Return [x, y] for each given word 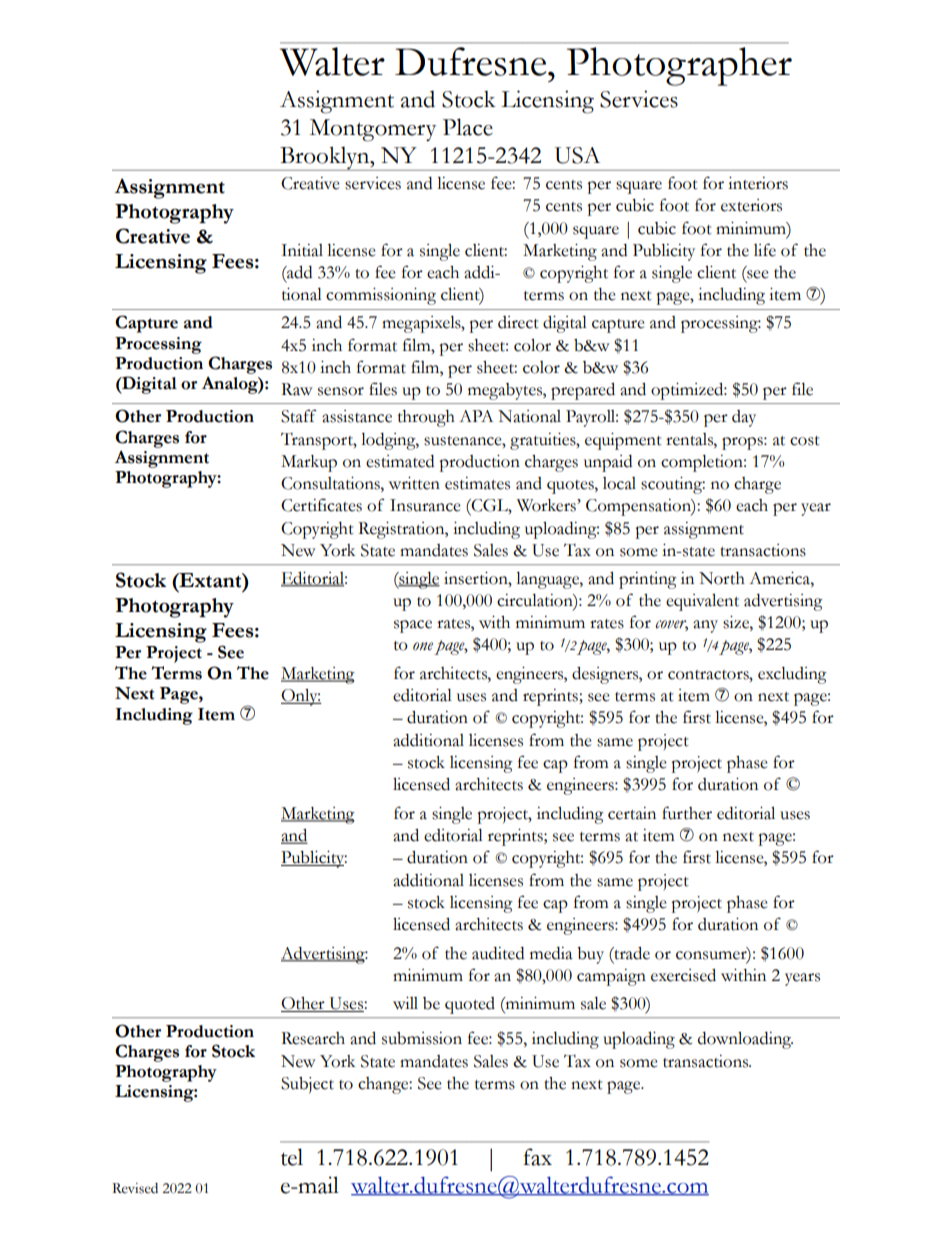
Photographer [679, 66]
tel [292, 1157]
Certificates [321, 505]
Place [468, 127]
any [705, 626]
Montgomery [373, 130]
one [423, 646]
